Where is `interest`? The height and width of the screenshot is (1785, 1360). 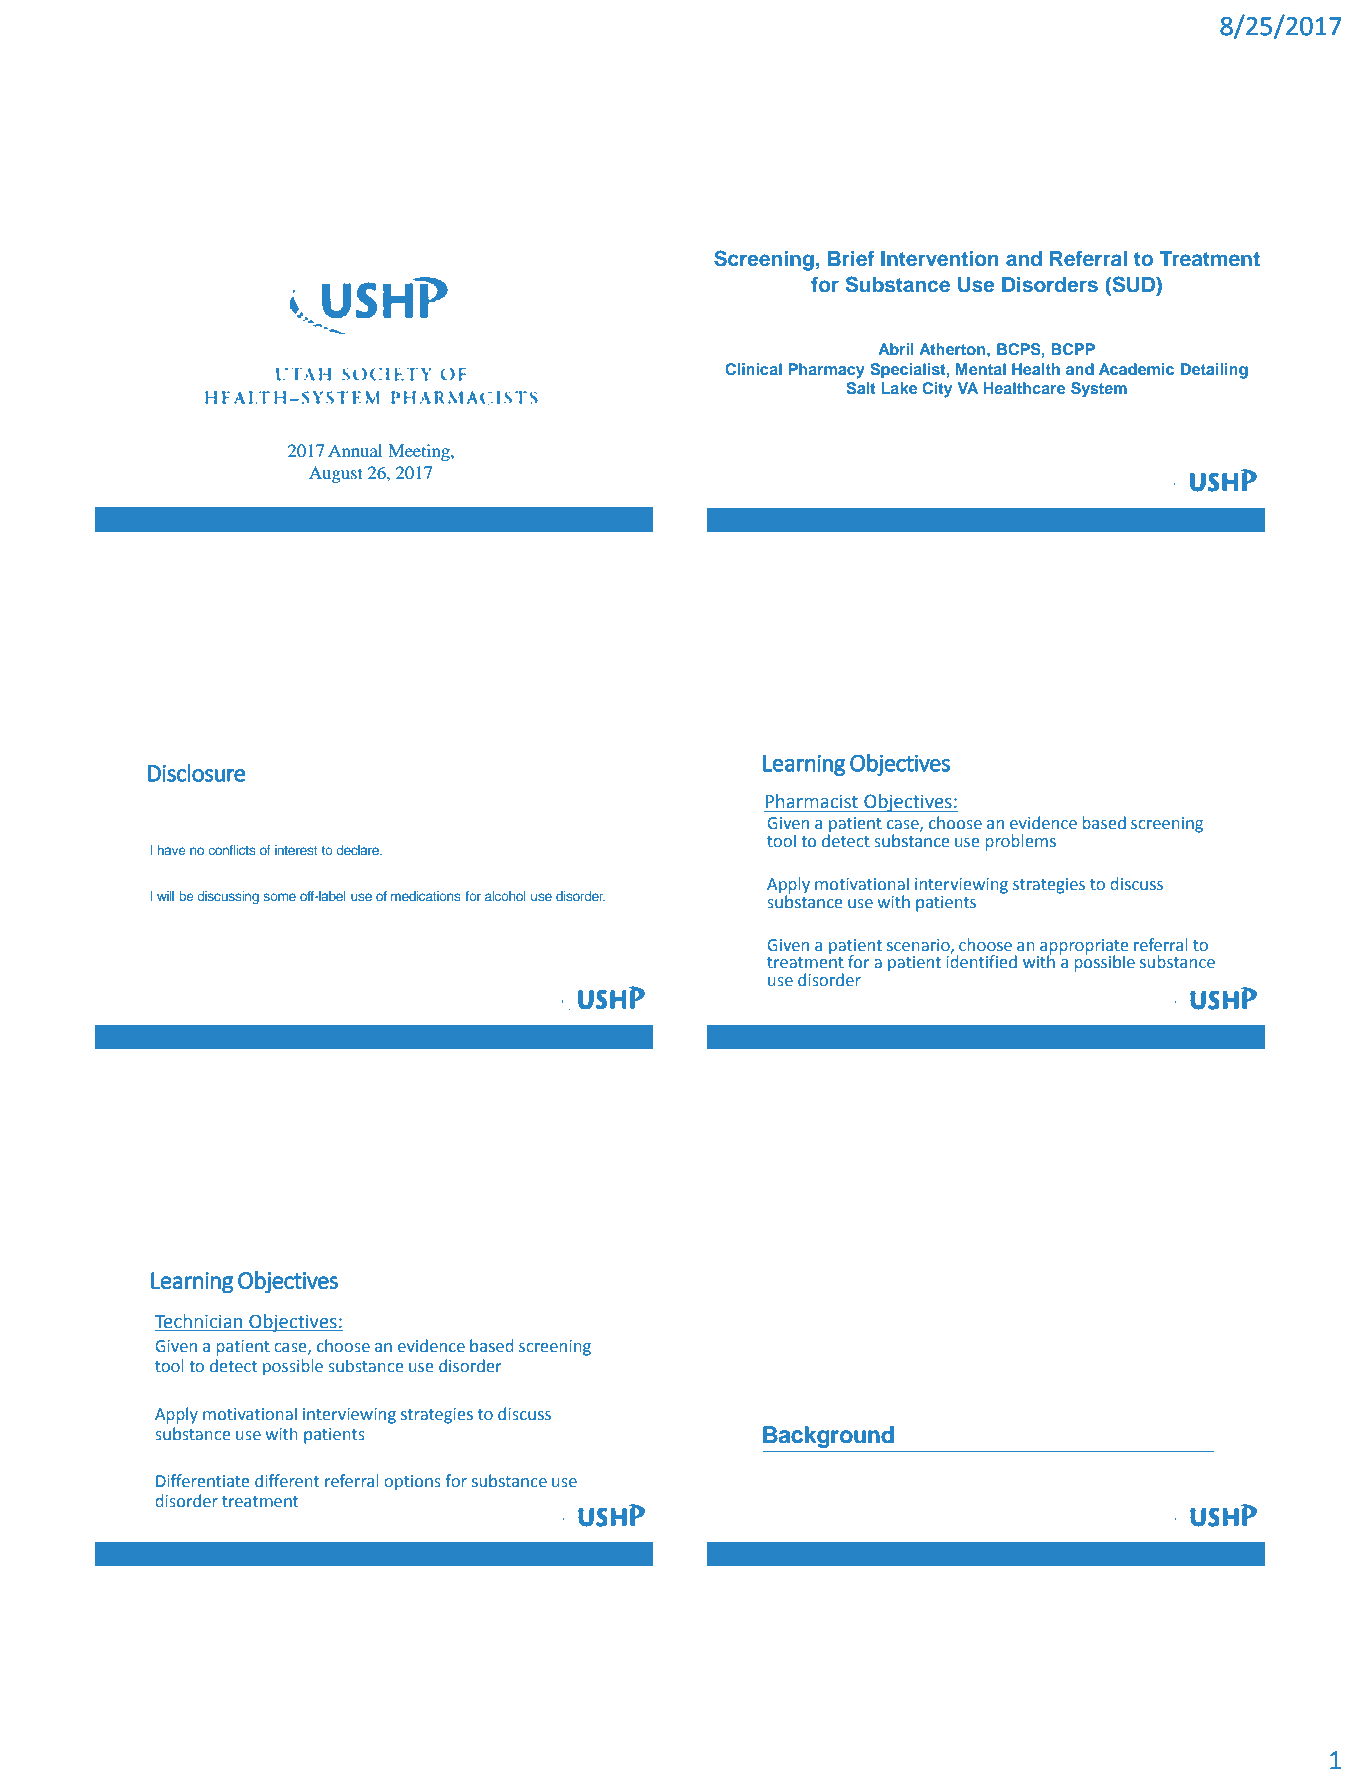 interest is located at coordinates (296, 850).
